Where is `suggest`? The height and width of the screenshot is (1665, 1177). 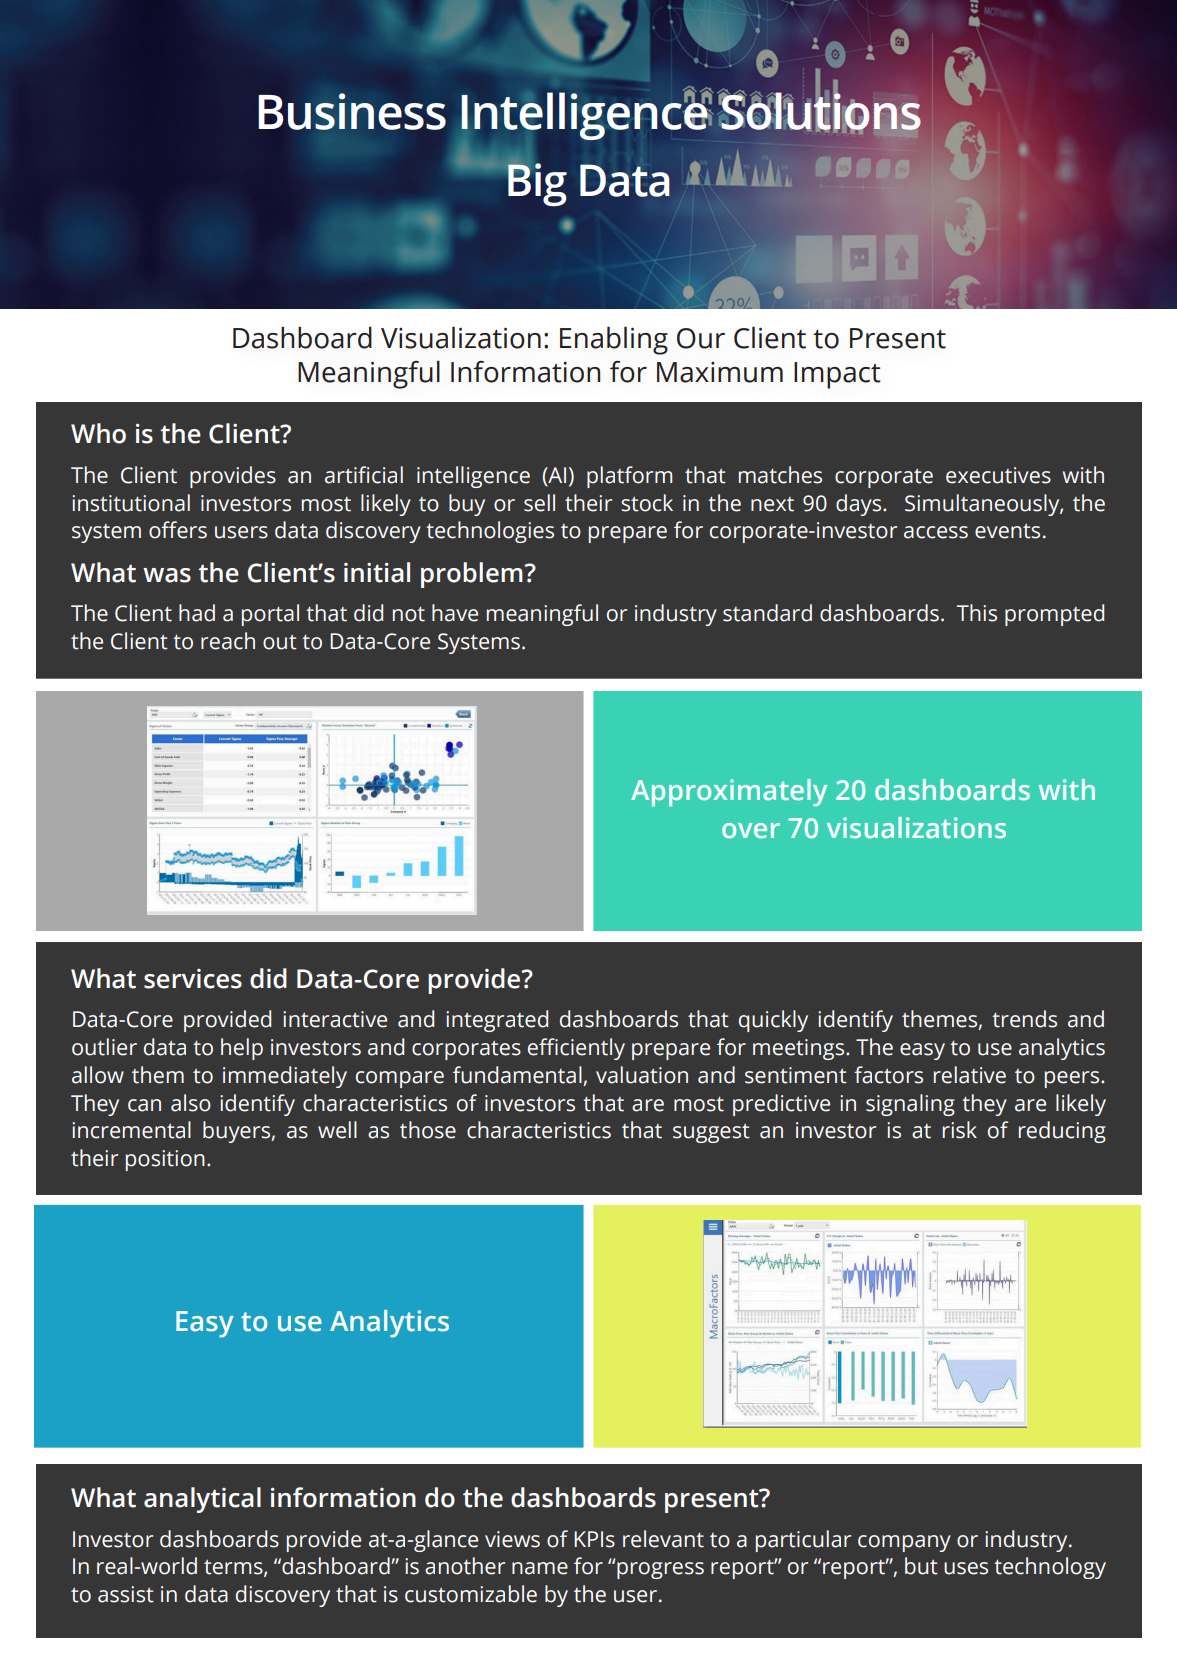 suggest is located at coordinates (711, 1133).
